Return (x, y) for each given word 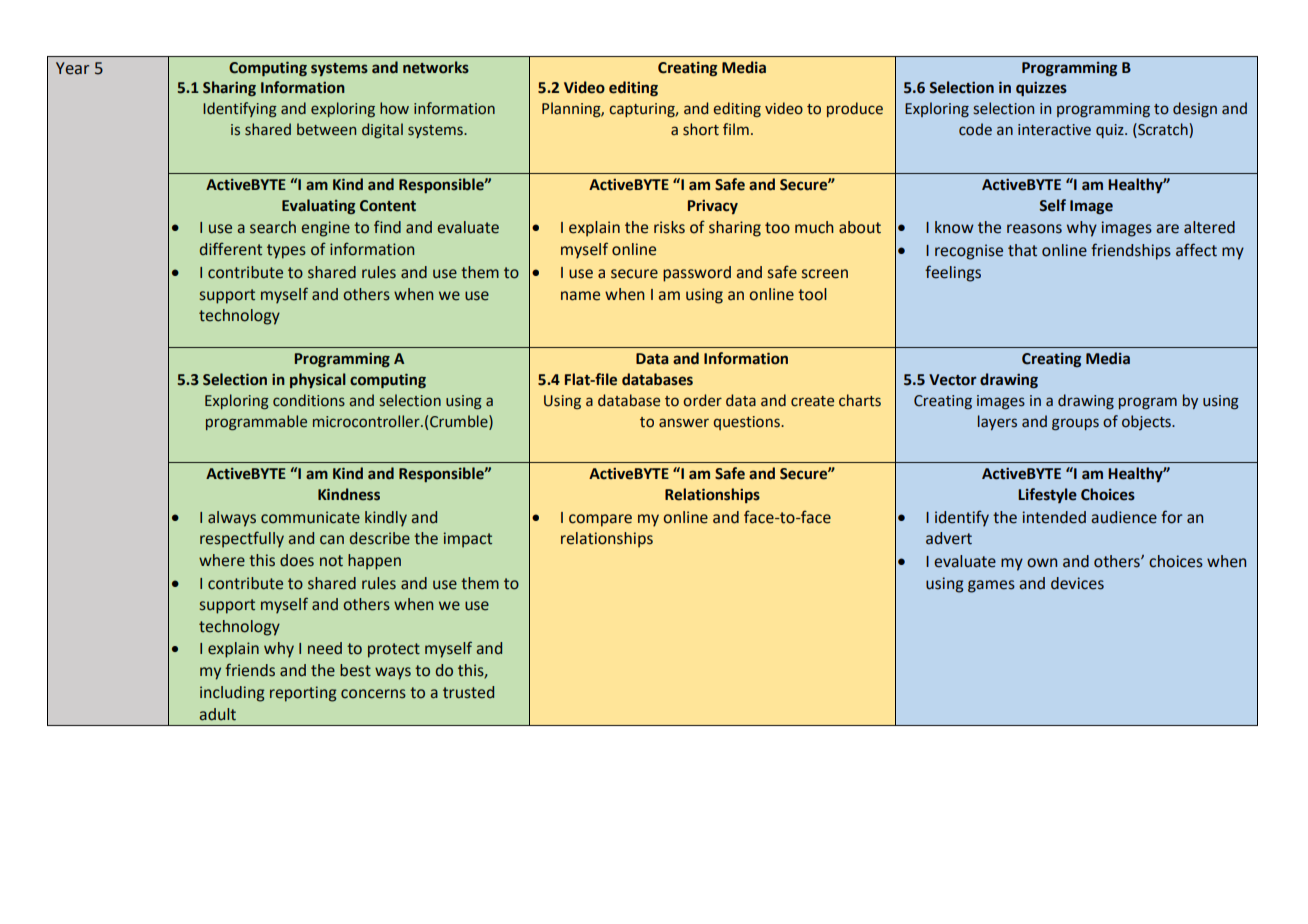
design (1195, 110)
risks (669, 227)
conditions (309, 400)
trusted (468, 692)
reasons (1034, 229)
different (231, 249)
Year (72, 68)
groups (1075, 424)
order (702, 400)
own (1042, 563)
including (232, 694)
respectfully (242, 539)
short (701, 129)
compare (600, 520)
